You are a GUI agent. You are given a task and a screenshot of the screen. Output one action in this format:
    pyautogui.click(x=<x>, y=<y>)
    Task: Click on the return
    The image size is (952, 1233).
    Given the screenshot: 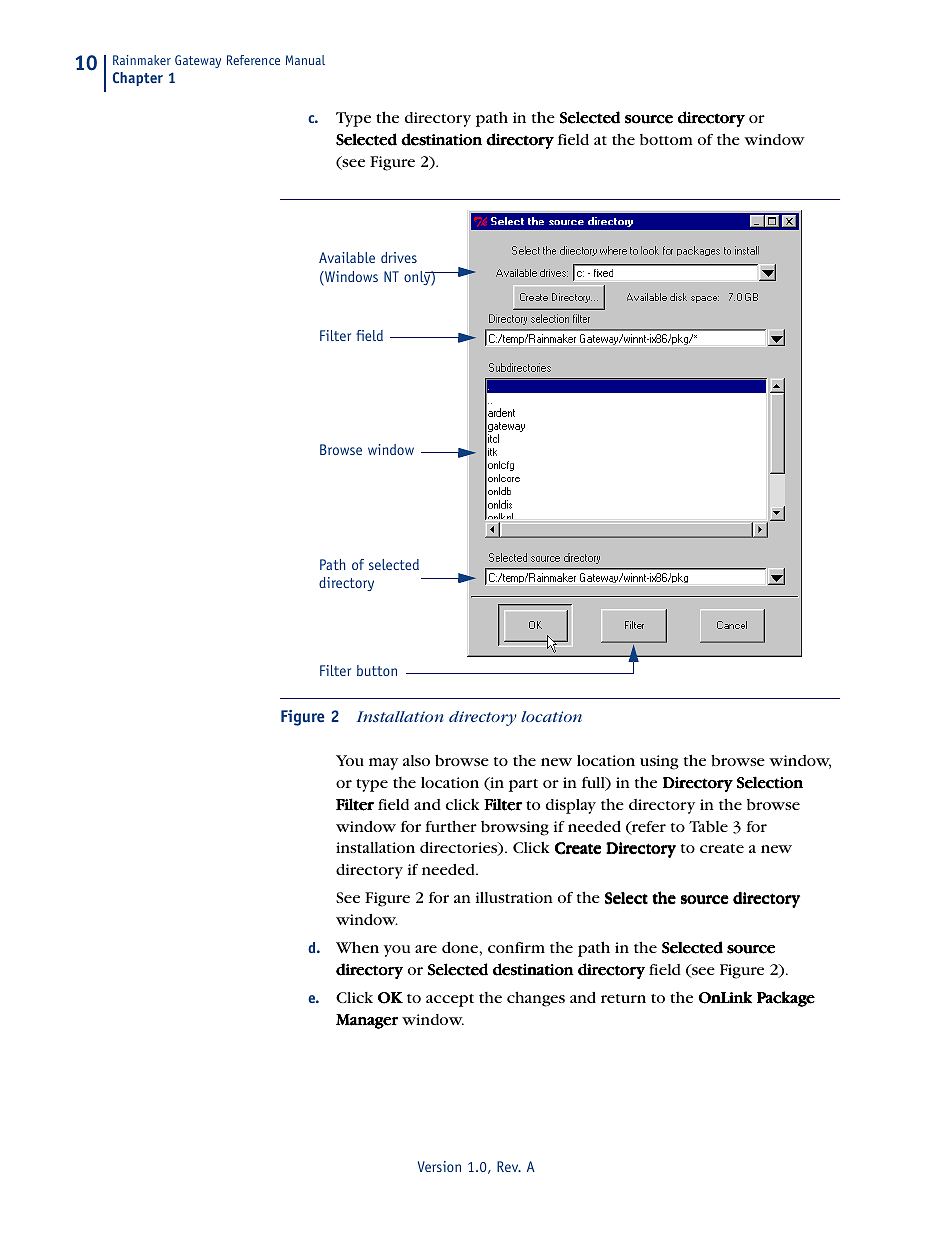 What is the action you would take?
    pyautogui.click(x=623, y=998)
